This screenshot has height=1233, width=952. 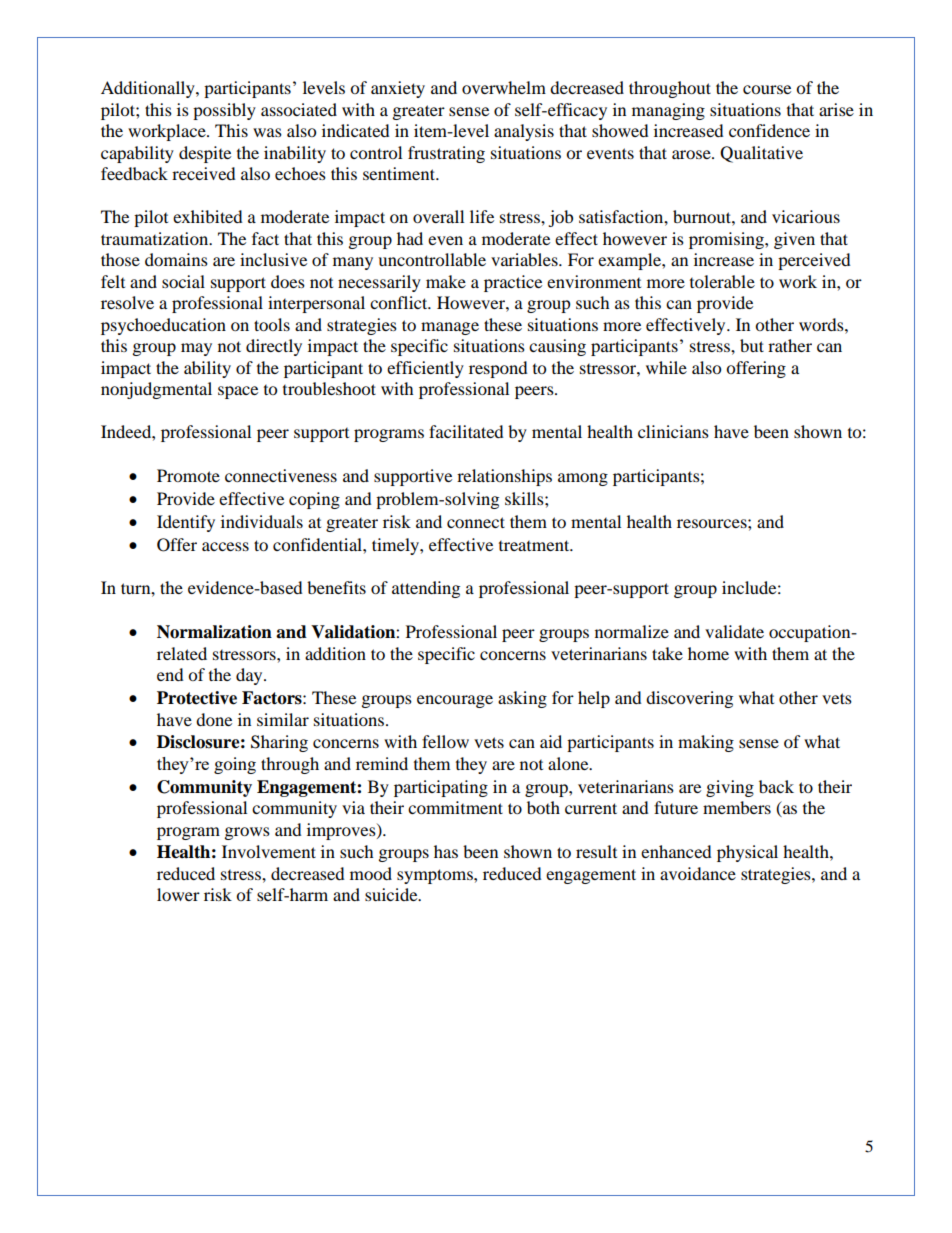 I want to click on relationships, so click(x=504, y=477).
